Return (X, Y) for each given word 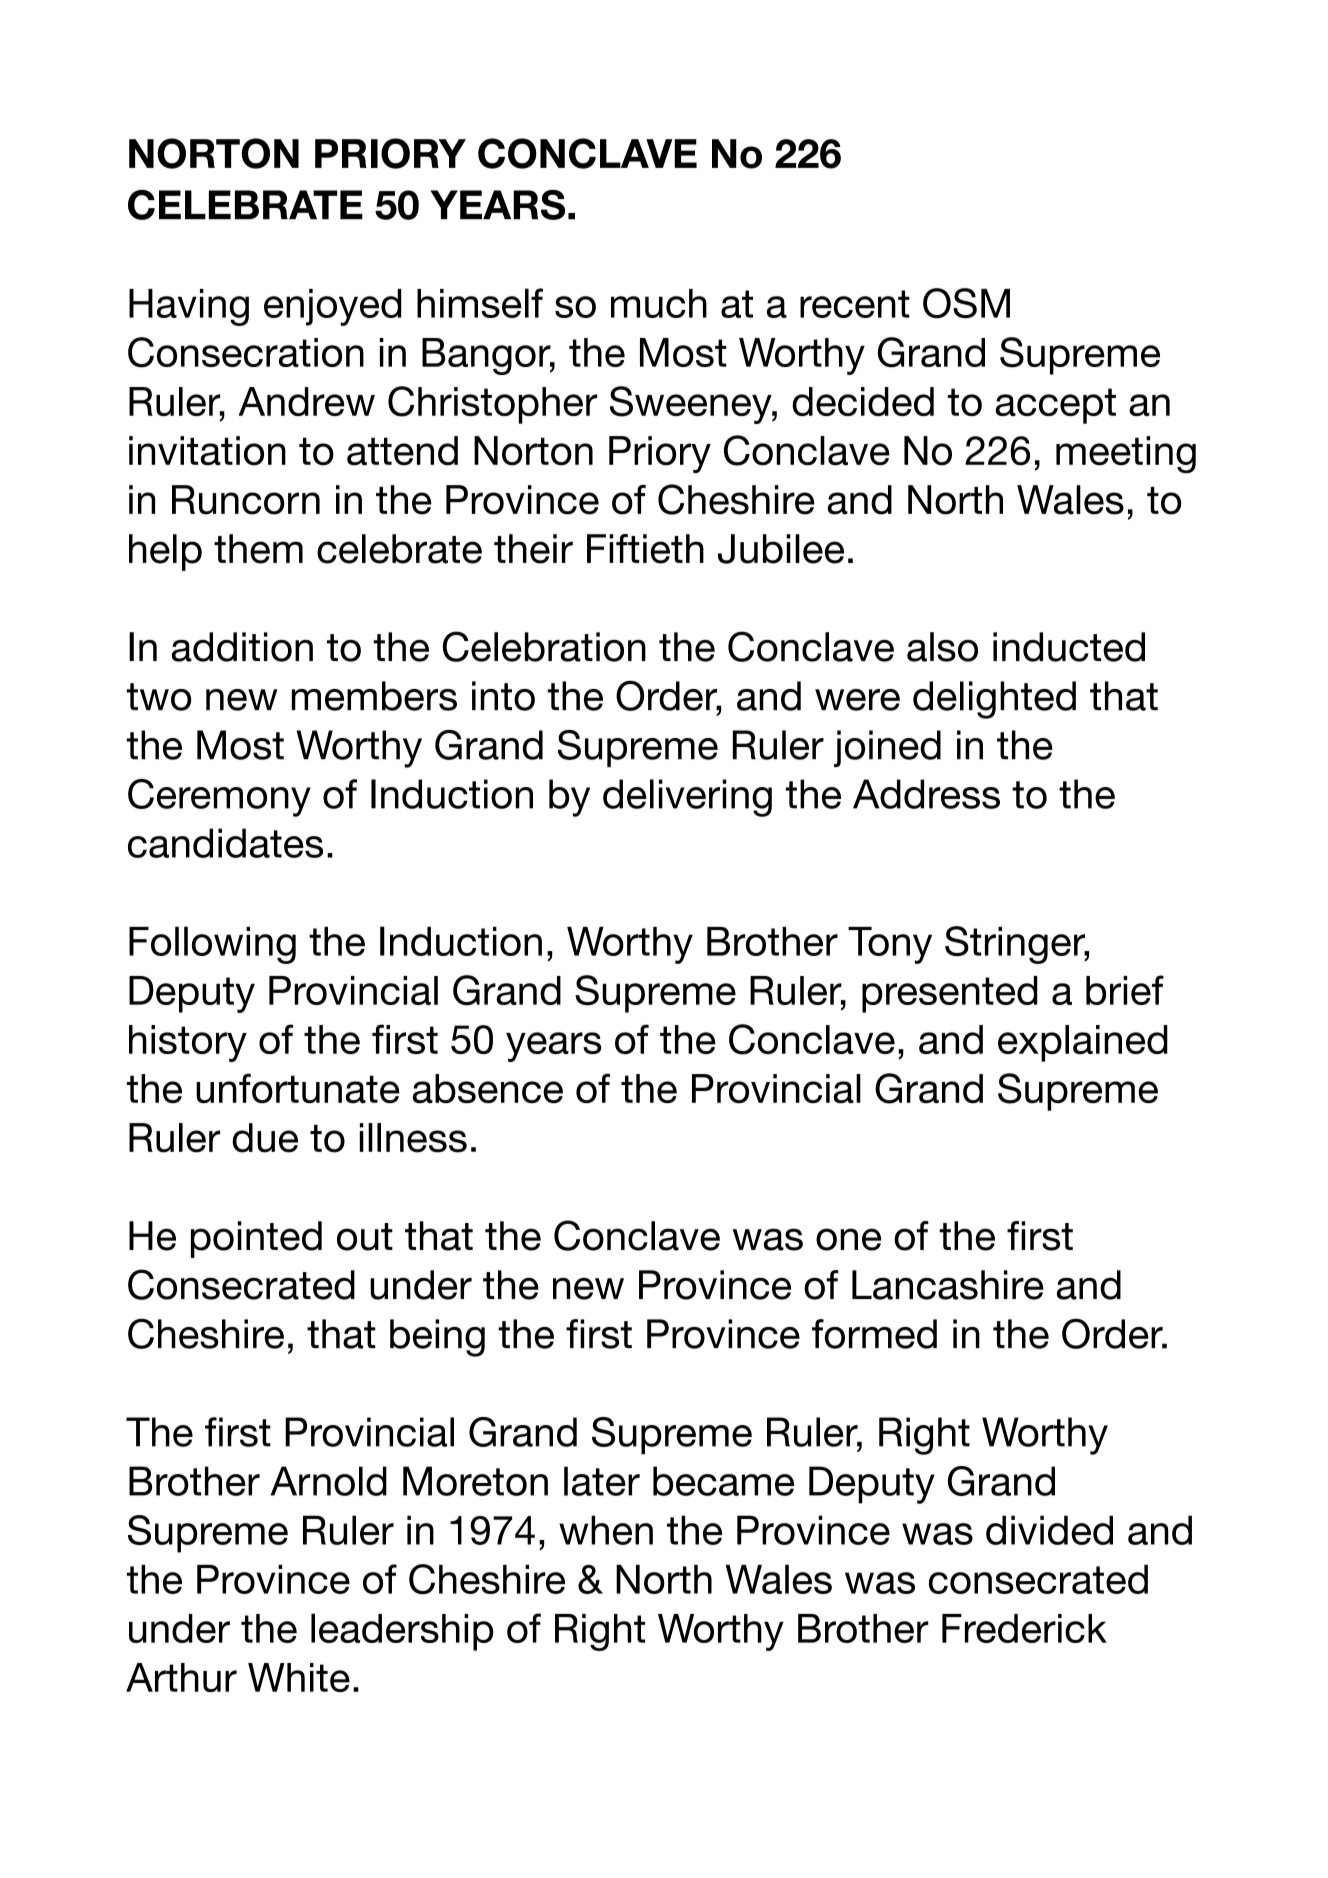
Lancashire (948, 1285)
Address (926, 794)
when (606, 1530)
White (299, 1677)
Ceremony (219, 798)
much (659, 303)
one (848, 1239)
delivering (687, 798)
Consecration (246, 352)
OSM (966, 303)
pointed (256, 1239)
